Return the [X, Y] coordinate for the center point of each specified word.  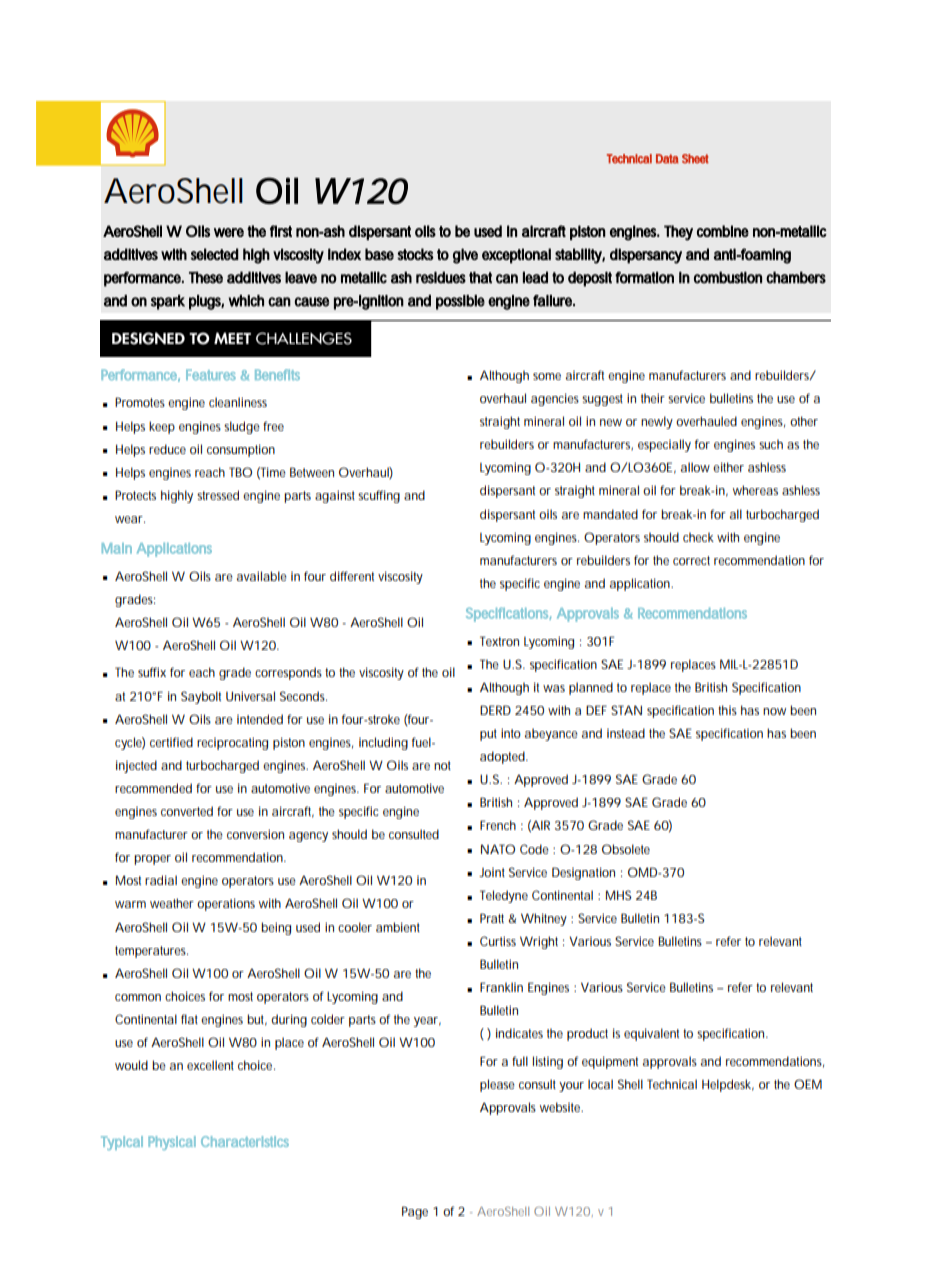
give [465, 256]
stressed [218, 495]
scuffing [379, 496]
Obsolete [626, 849]
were [229, 232]
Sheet [695, 159]
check [698, 537]
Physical [172, 1143]
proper [152, 860]
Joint [492, 872]
